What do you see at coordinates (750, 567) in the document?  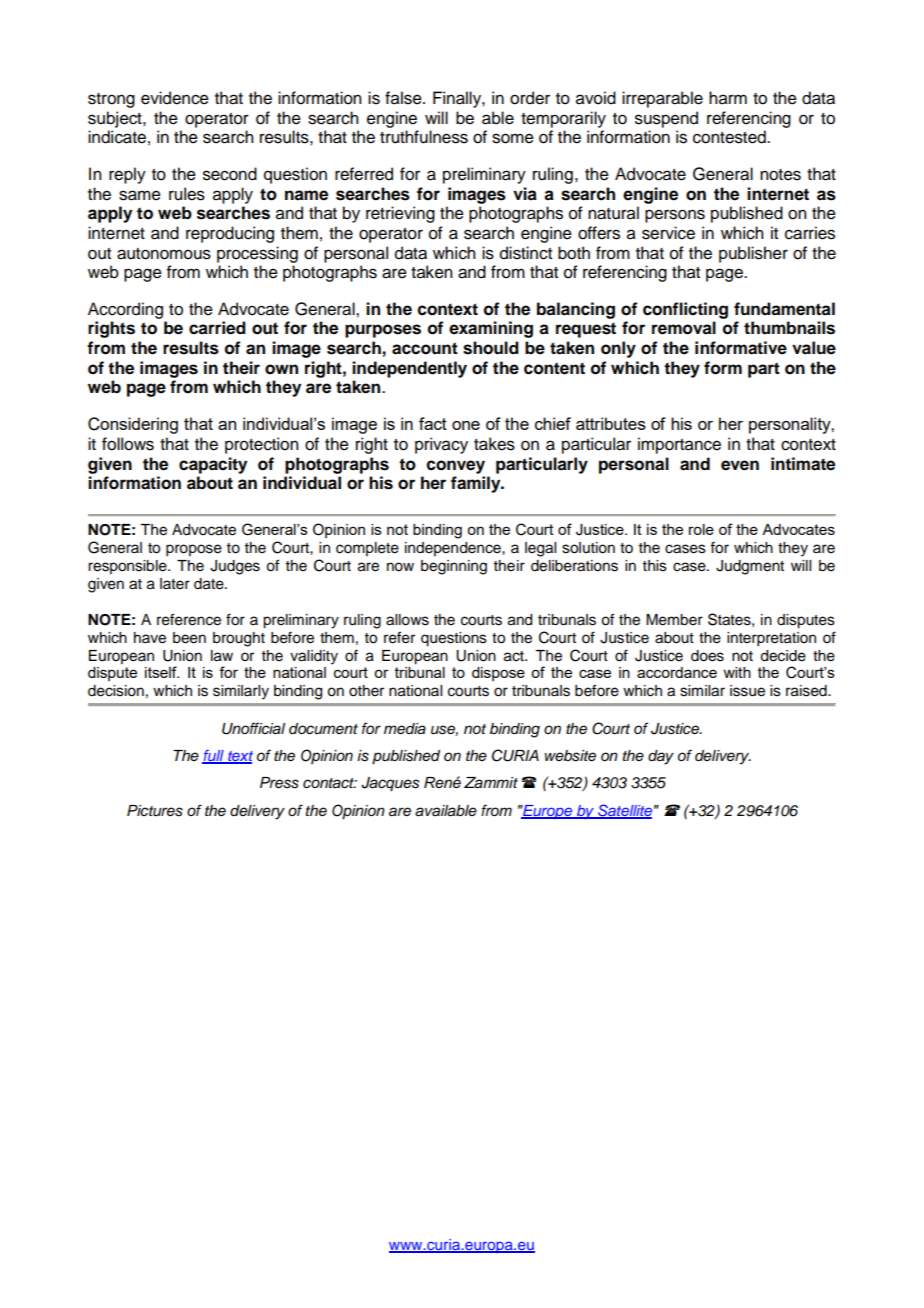 I see `Judgment` at bounding box center [750, 567].
